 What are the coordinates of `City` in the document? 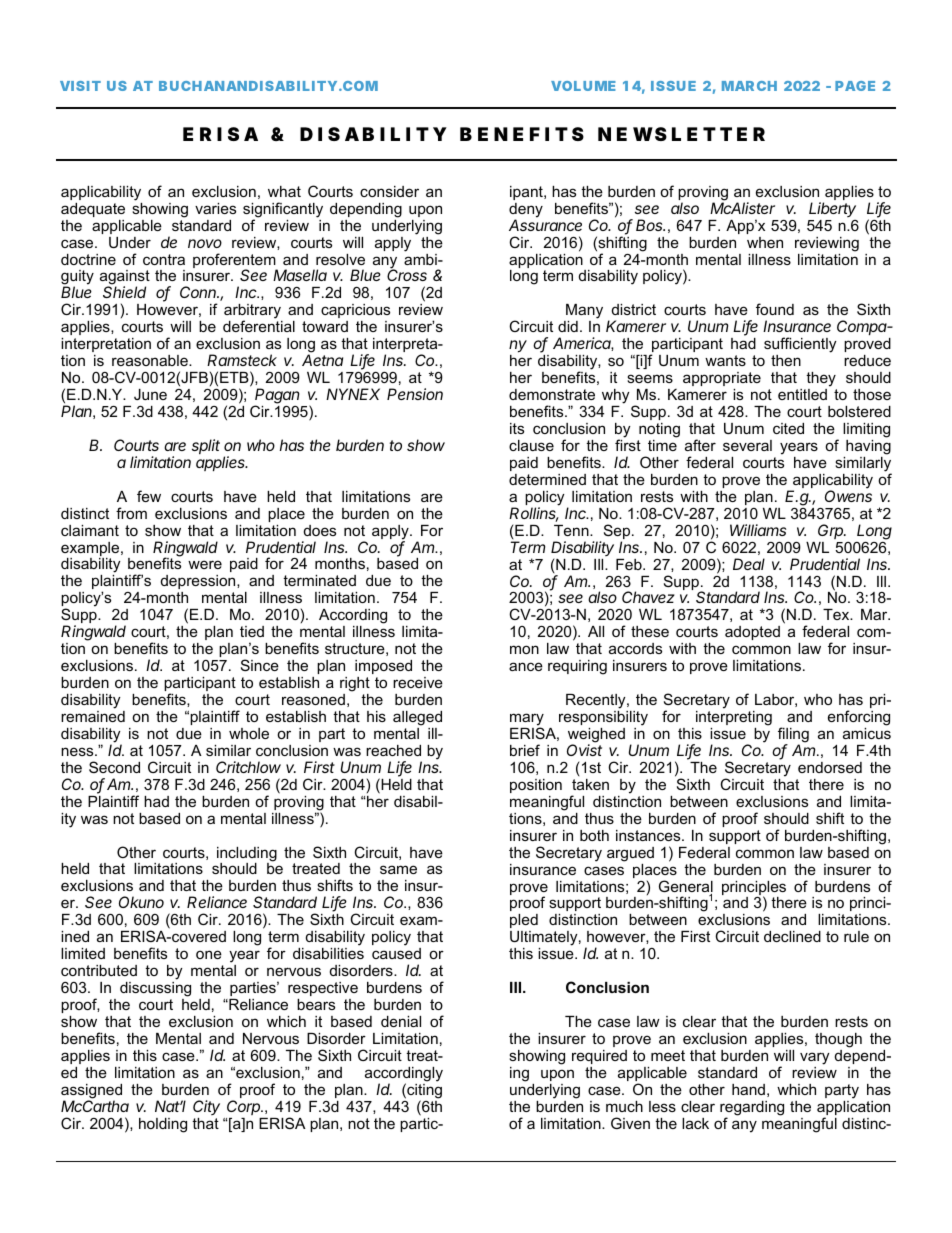 It's located at (206, 1107).
